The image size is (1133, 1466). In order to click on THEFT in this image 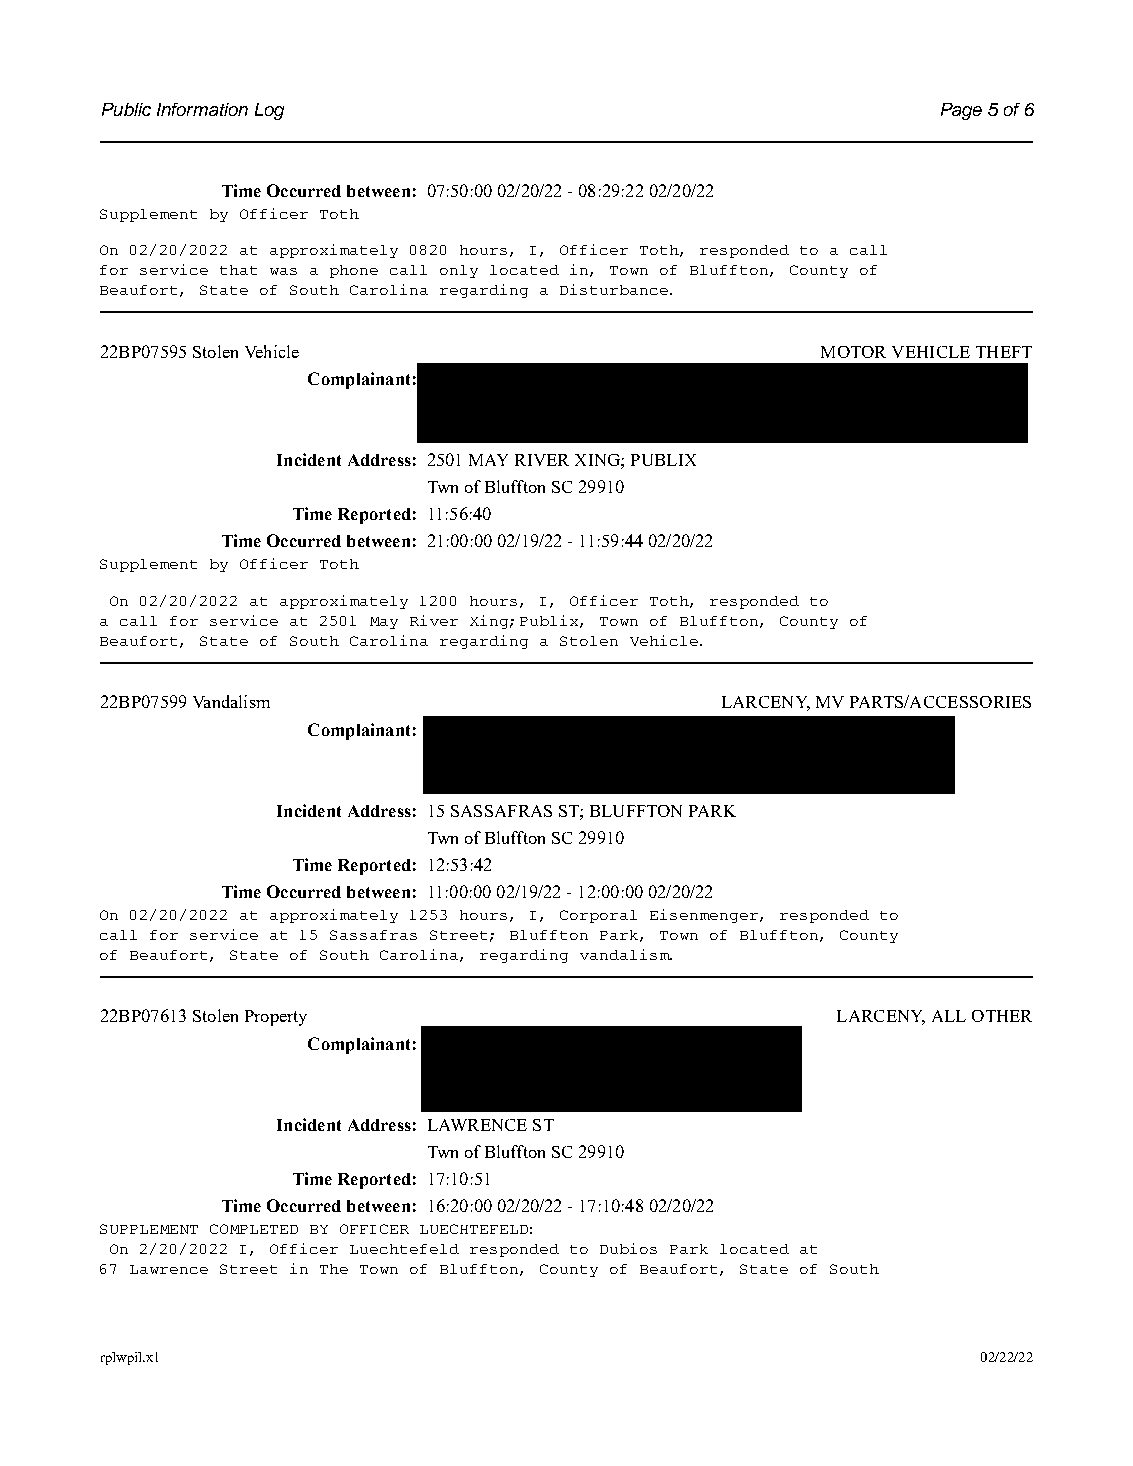, I will do `click(1004, 352)`.
